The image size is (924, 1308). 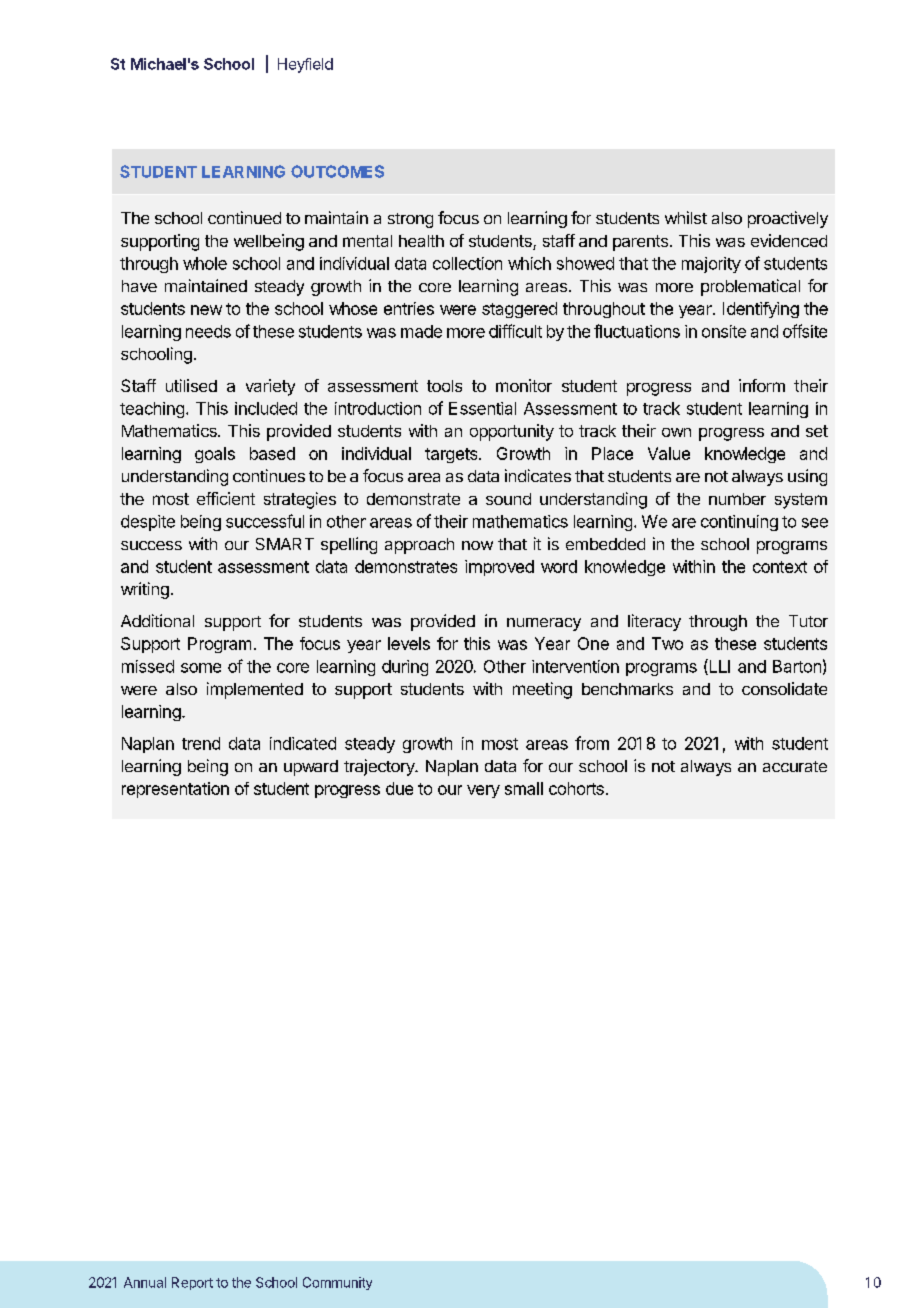 What do you see at coordinates (410, 220) in the screenshot?
I see `strong` at bounding box center [410, 220].
